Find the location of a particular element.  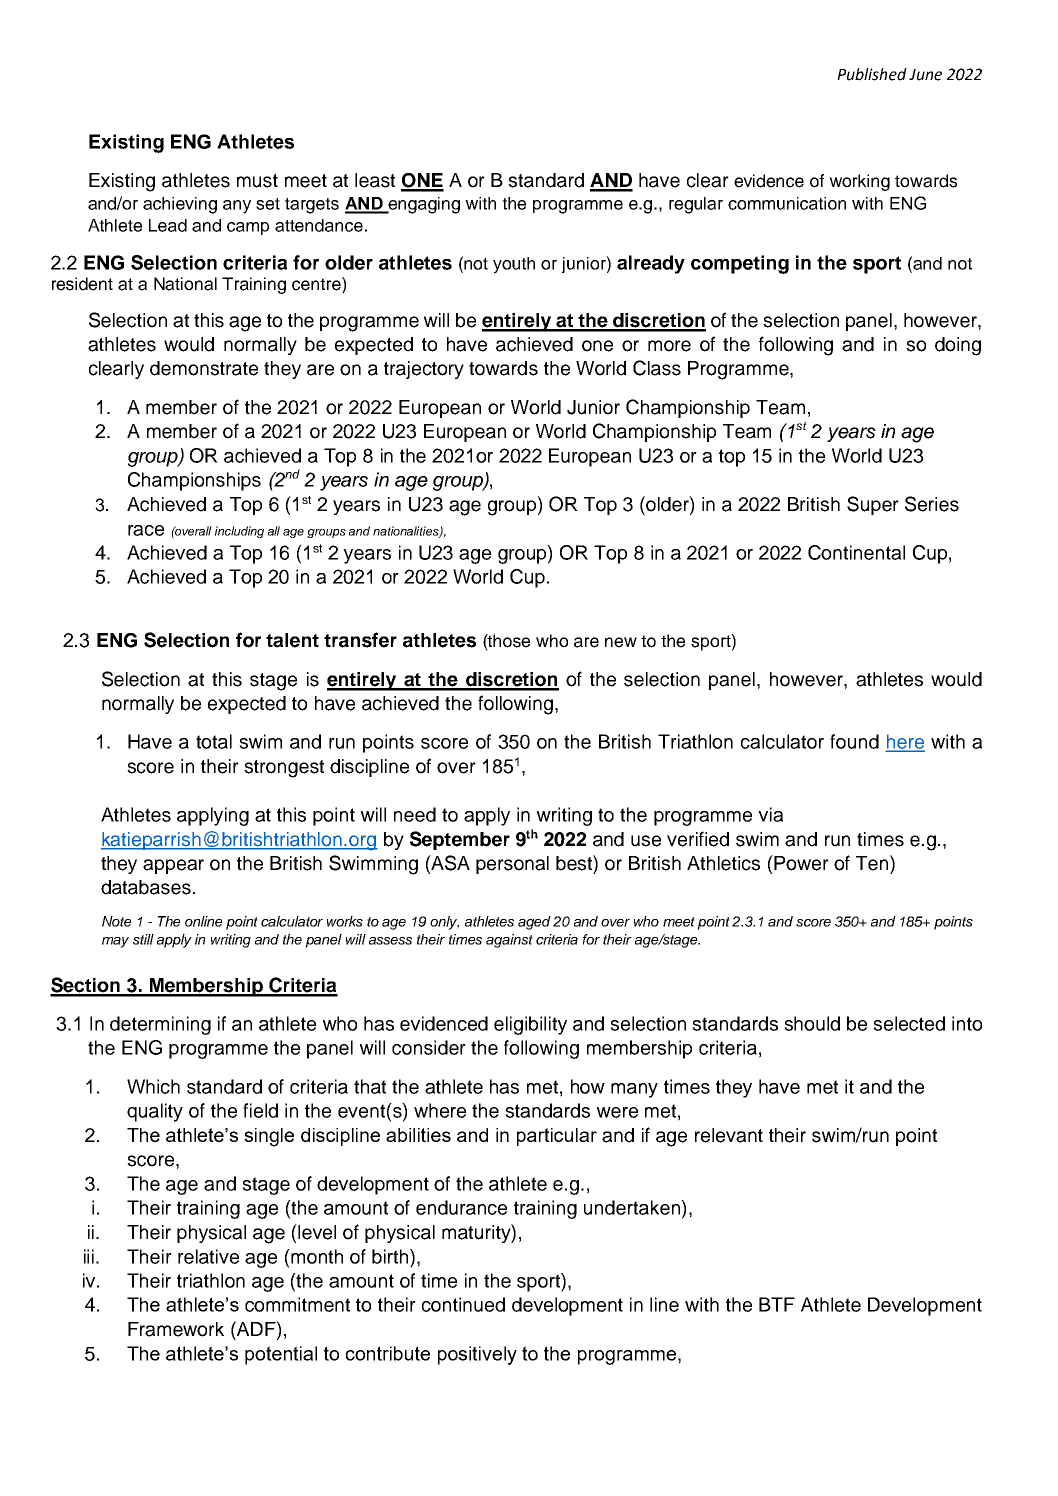

must is located at coordinates (257, 181).
